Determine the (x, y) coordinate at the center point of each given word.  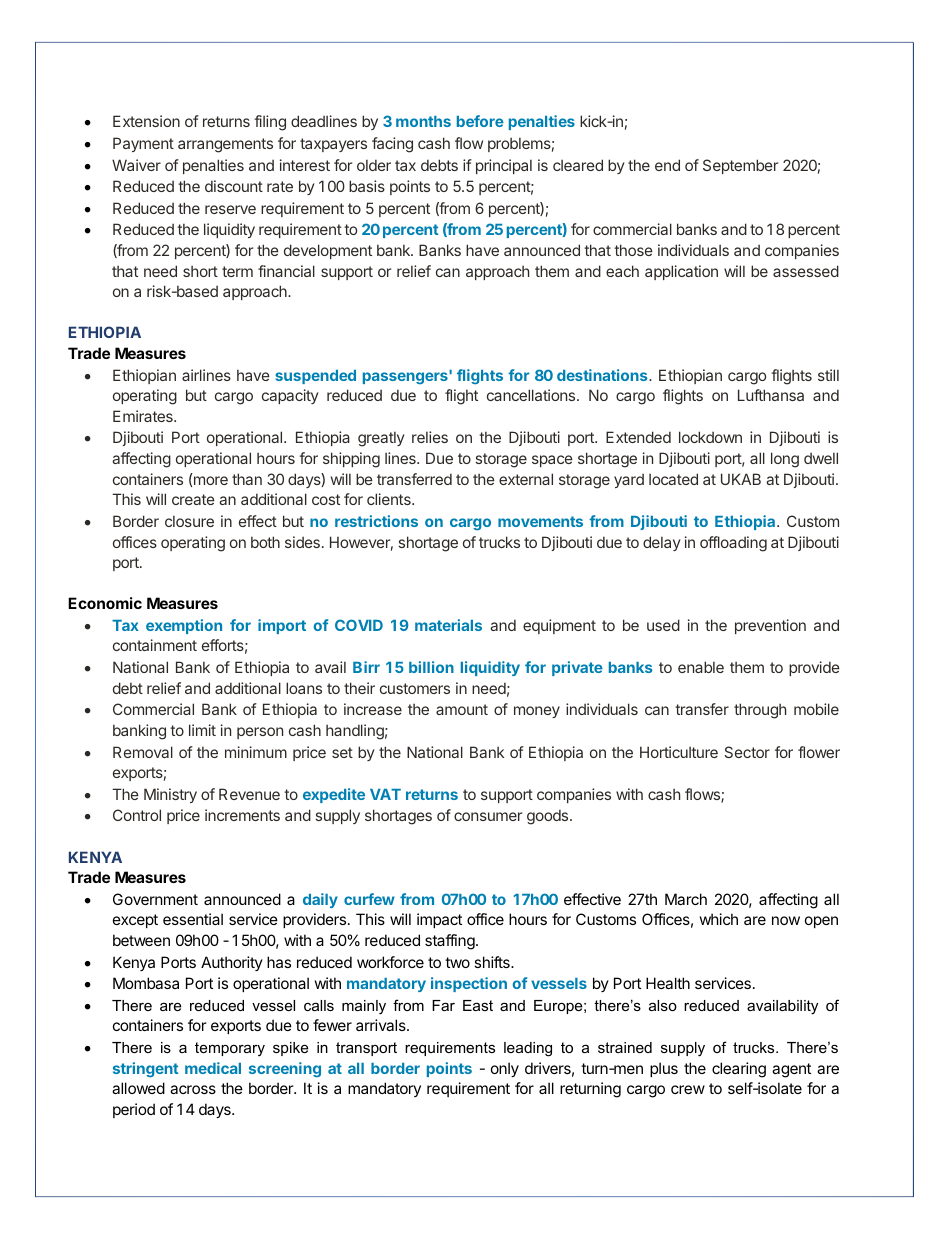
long (785, 460)
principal (504, 166)
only (505, 1069)
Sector (747, 752)
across (193, 1089)
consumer (488, 816)
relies (430, 437)
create (193, 499)
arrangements (225, 145)
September (740, 166)
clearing (739, 1070)
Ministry (170, 795)
